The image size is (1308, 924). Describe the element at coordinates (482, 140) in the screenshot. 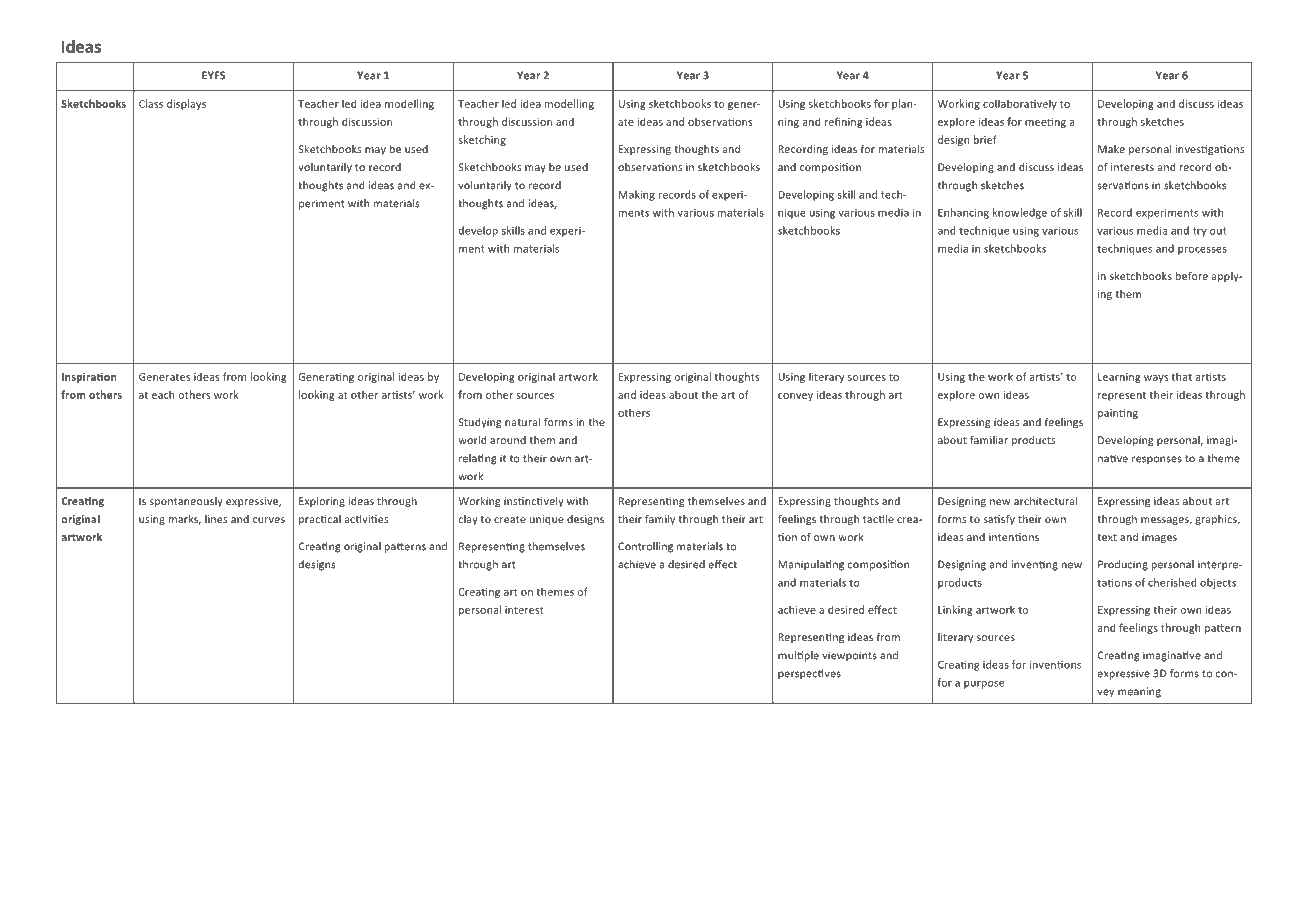

I see `sketching` at that location.
